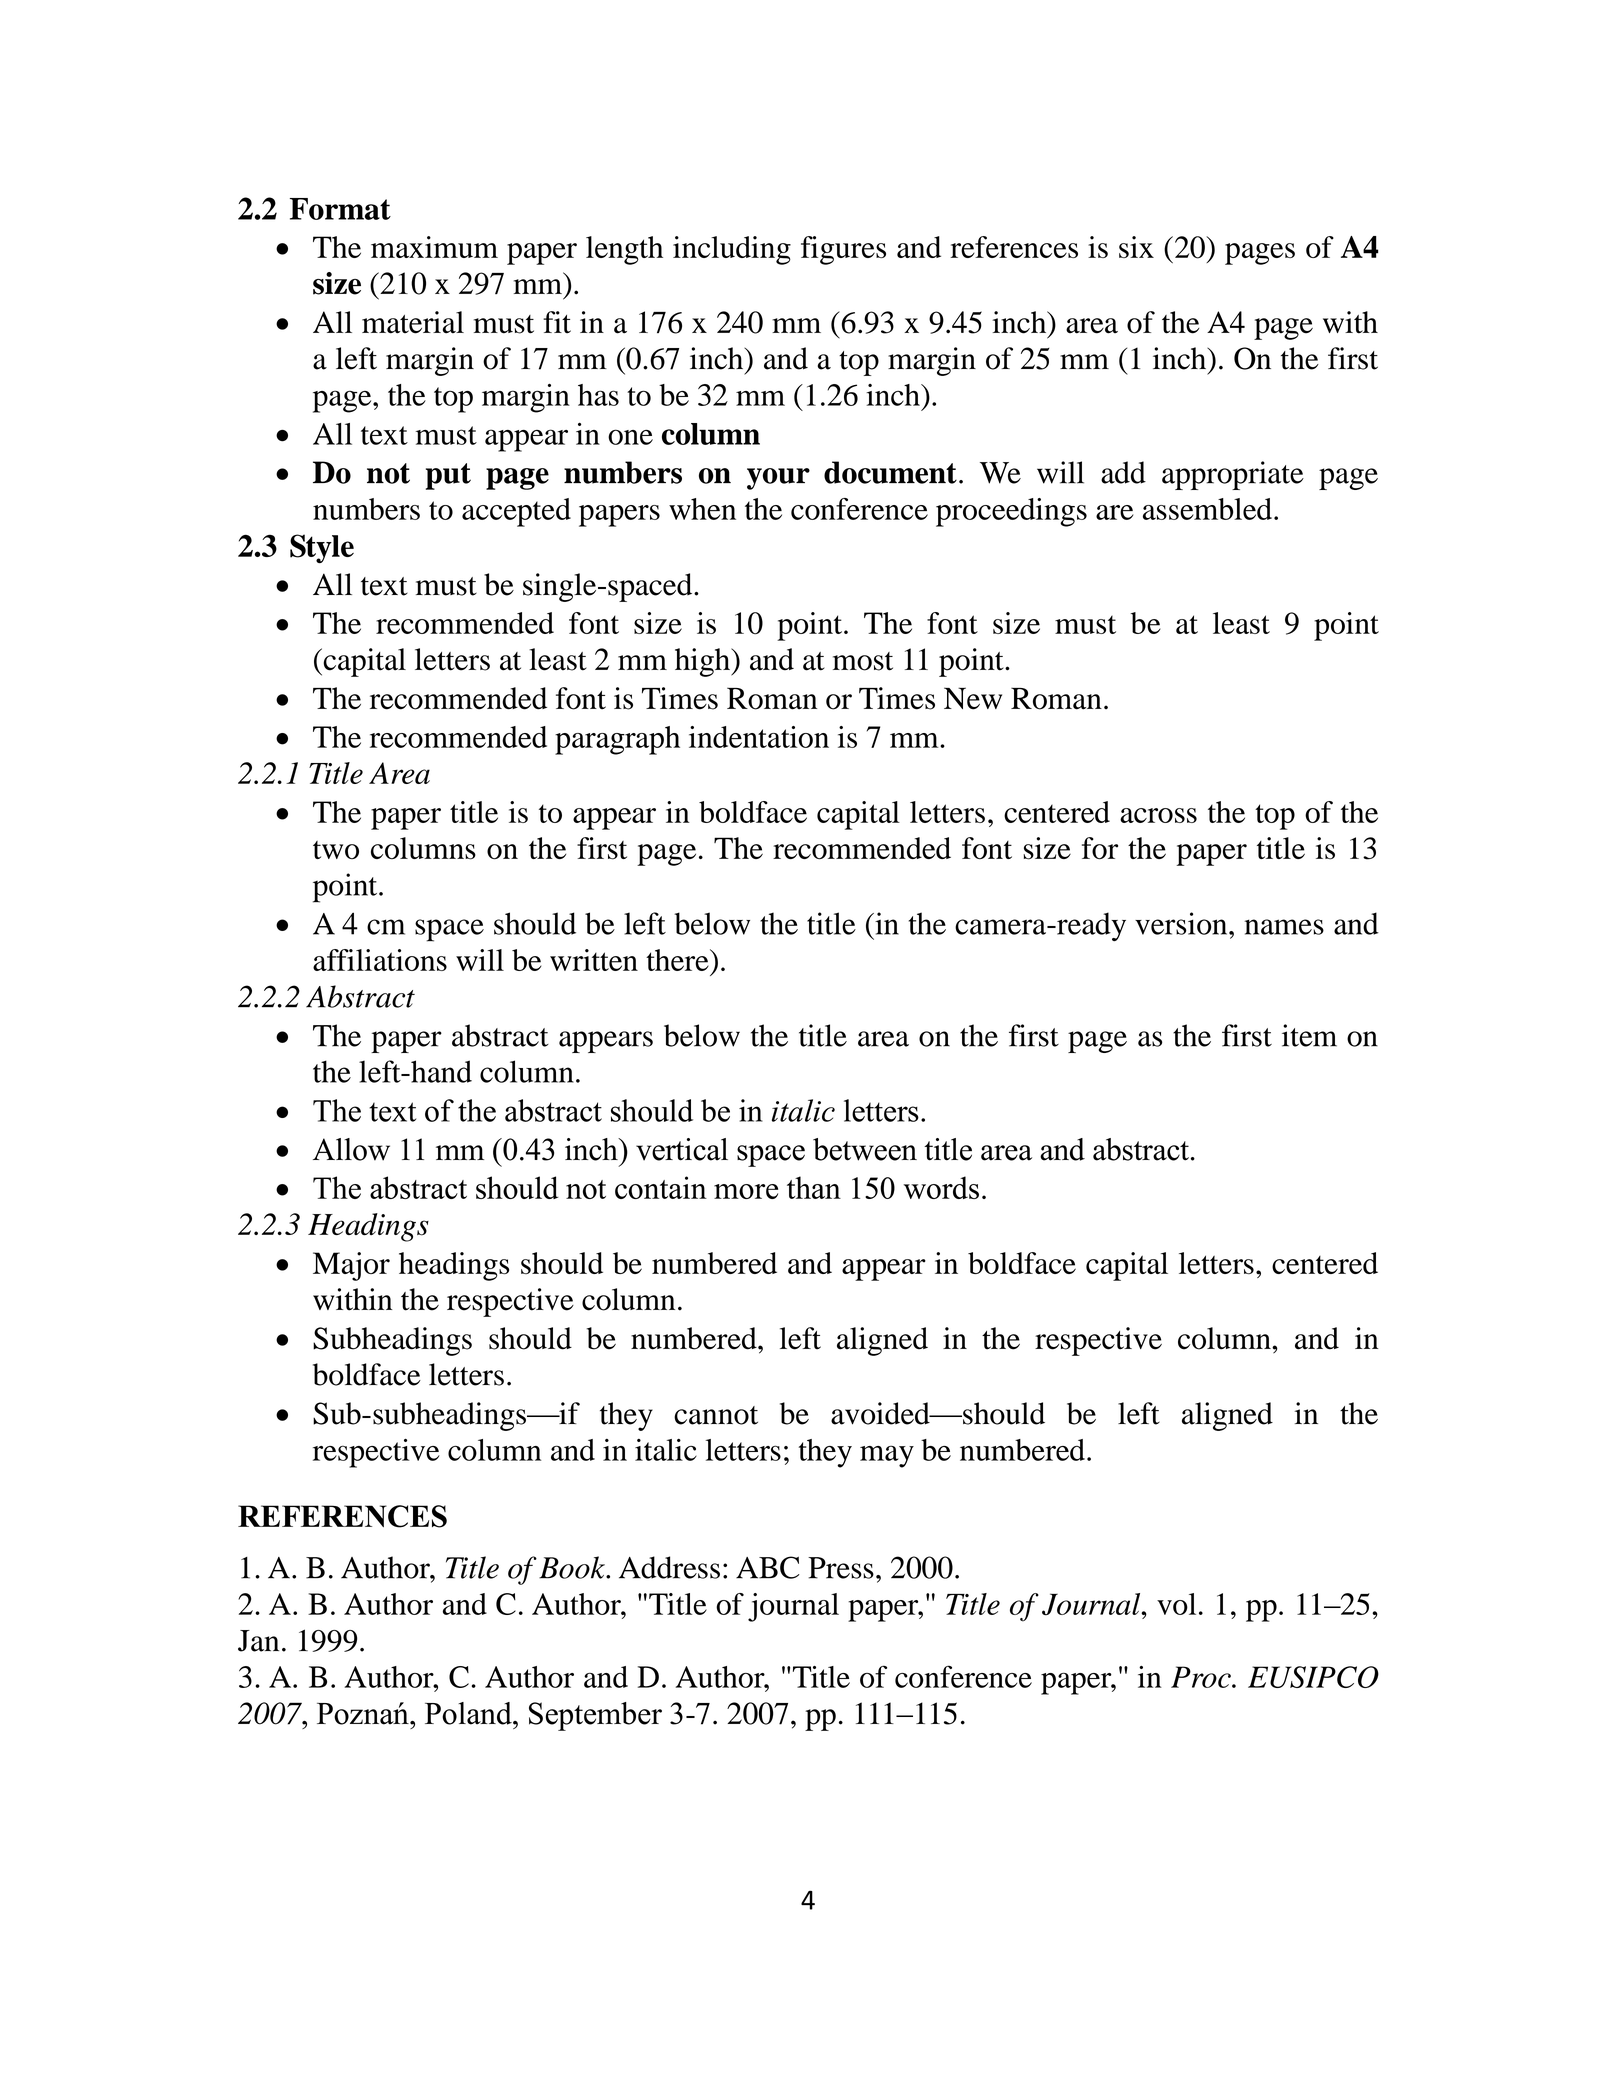  Describe the element at coordinates (380, 960) in the screenshot. I see `affiliations` at that location.
